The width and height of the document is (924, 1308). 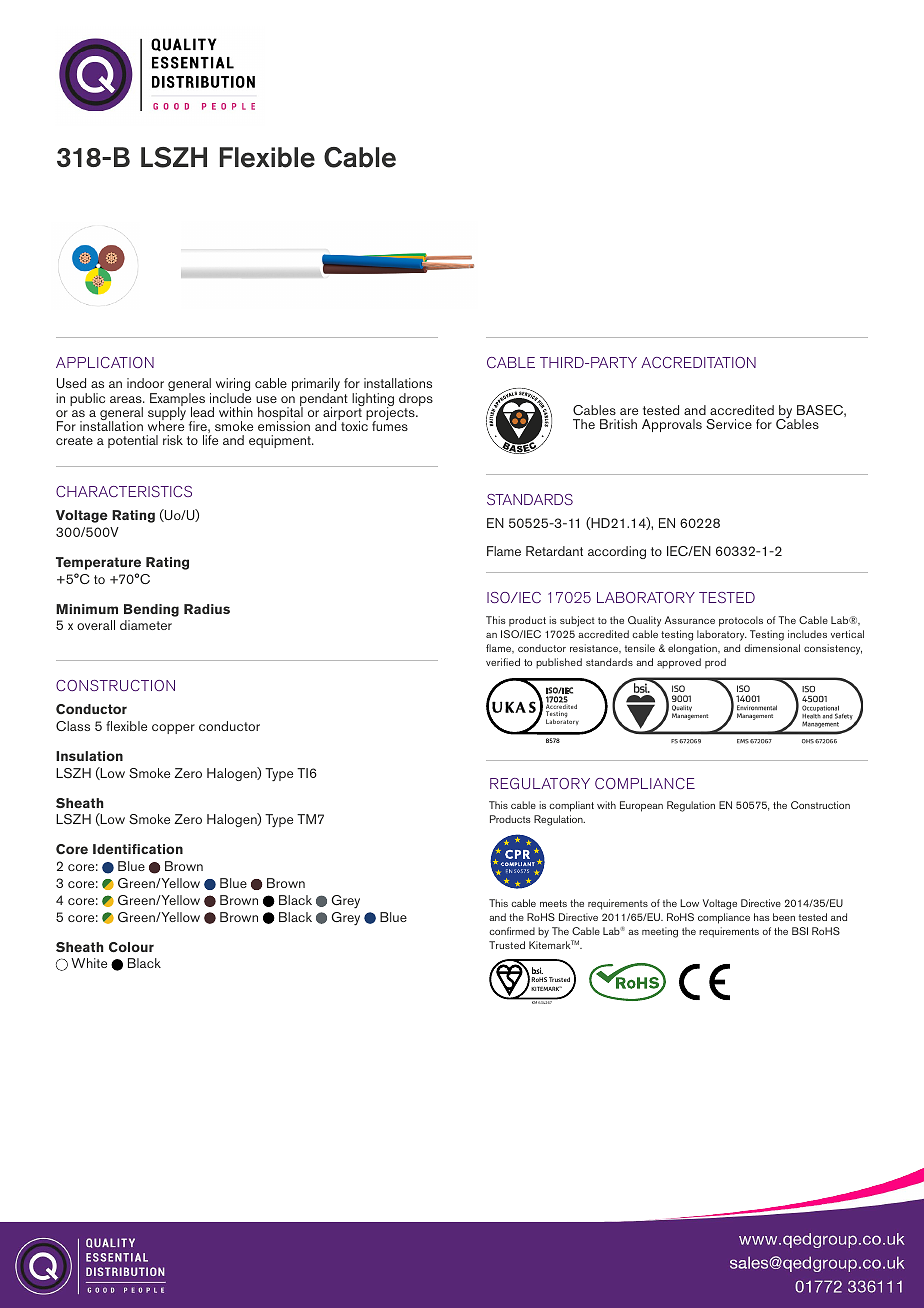 I want to click on drops, so click(x=416, y=401).
